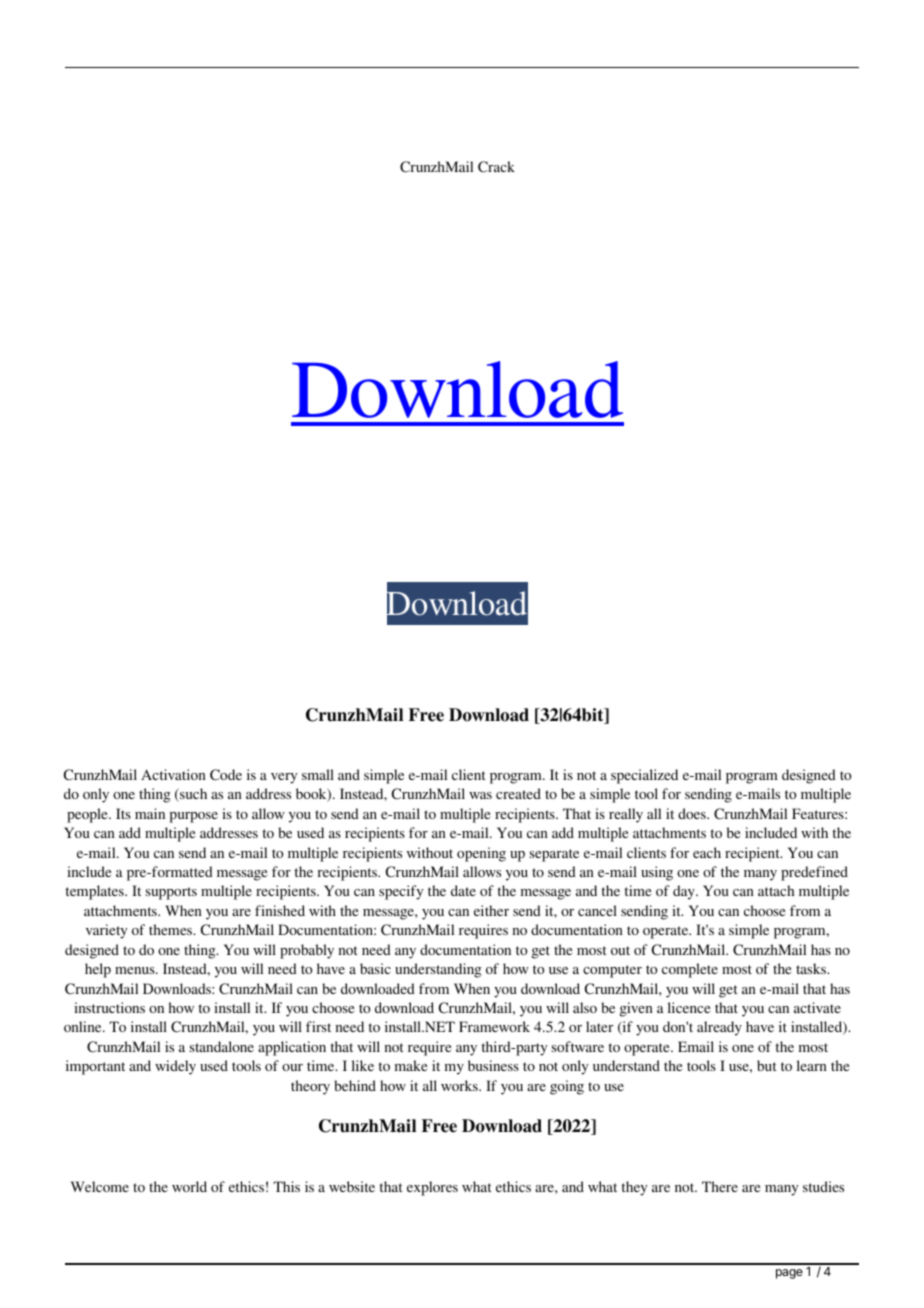  Describe the element at coordinates (693, 813) in the image. I see `does` at that location.
